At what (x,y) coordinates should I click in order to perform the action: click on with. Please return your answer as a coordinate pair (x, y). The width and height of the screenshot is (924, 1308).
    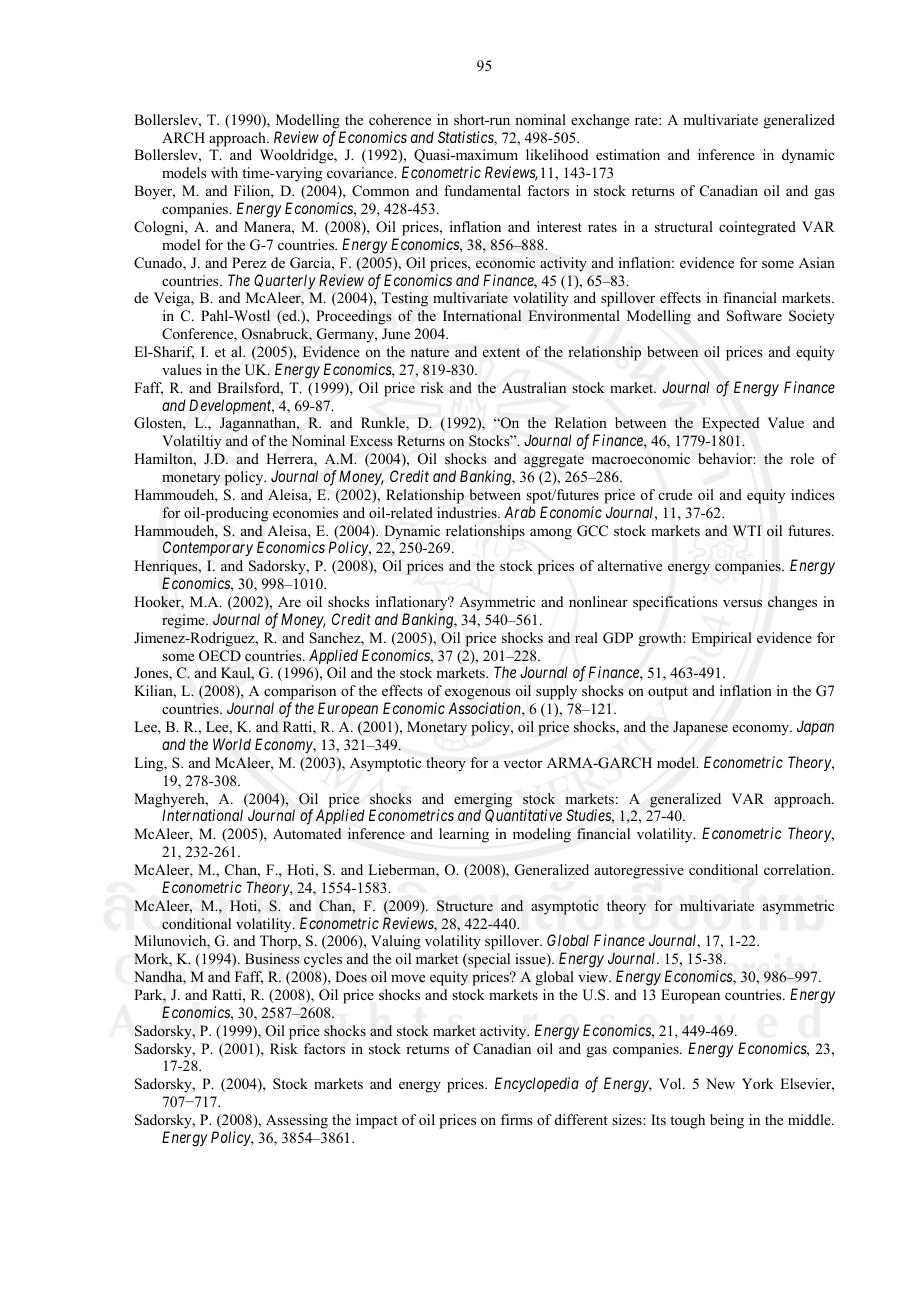
    Looking at the image, I should click on (224, 172).
